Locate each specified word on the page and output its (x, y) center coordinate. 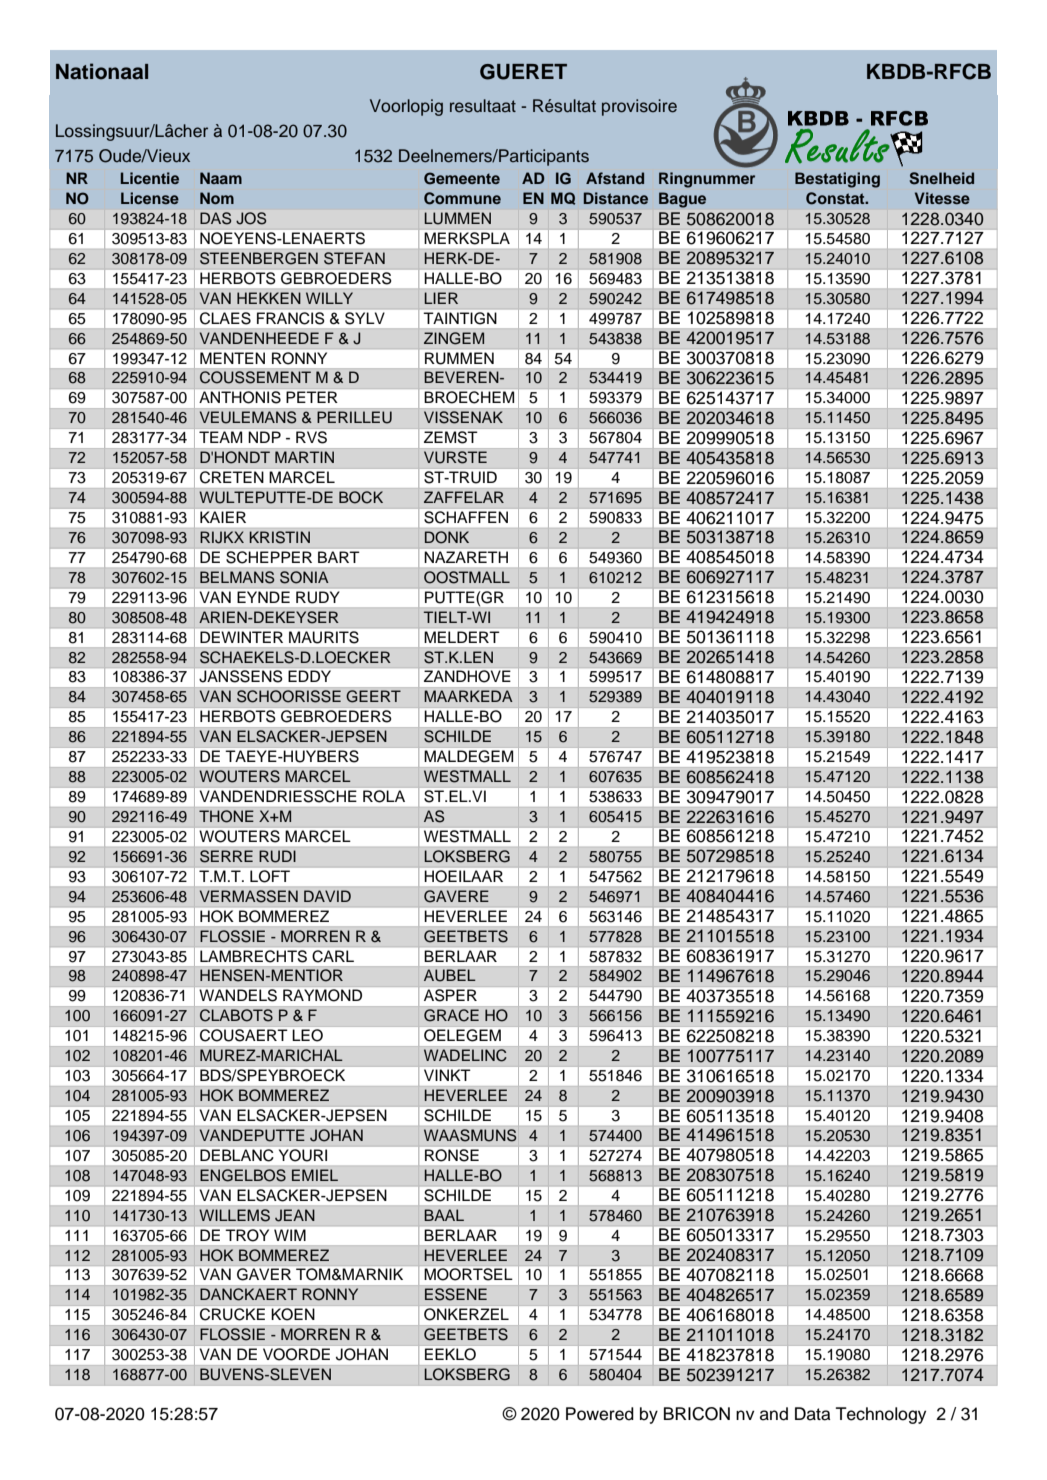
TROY (247, 1235)
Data (812, 1414)
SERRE (226, 856)
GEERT (373, 696)
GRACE (451, 1015)
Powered (600, 1414)
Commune (462, 198)
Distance (616, 198)
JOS (251, 218)
